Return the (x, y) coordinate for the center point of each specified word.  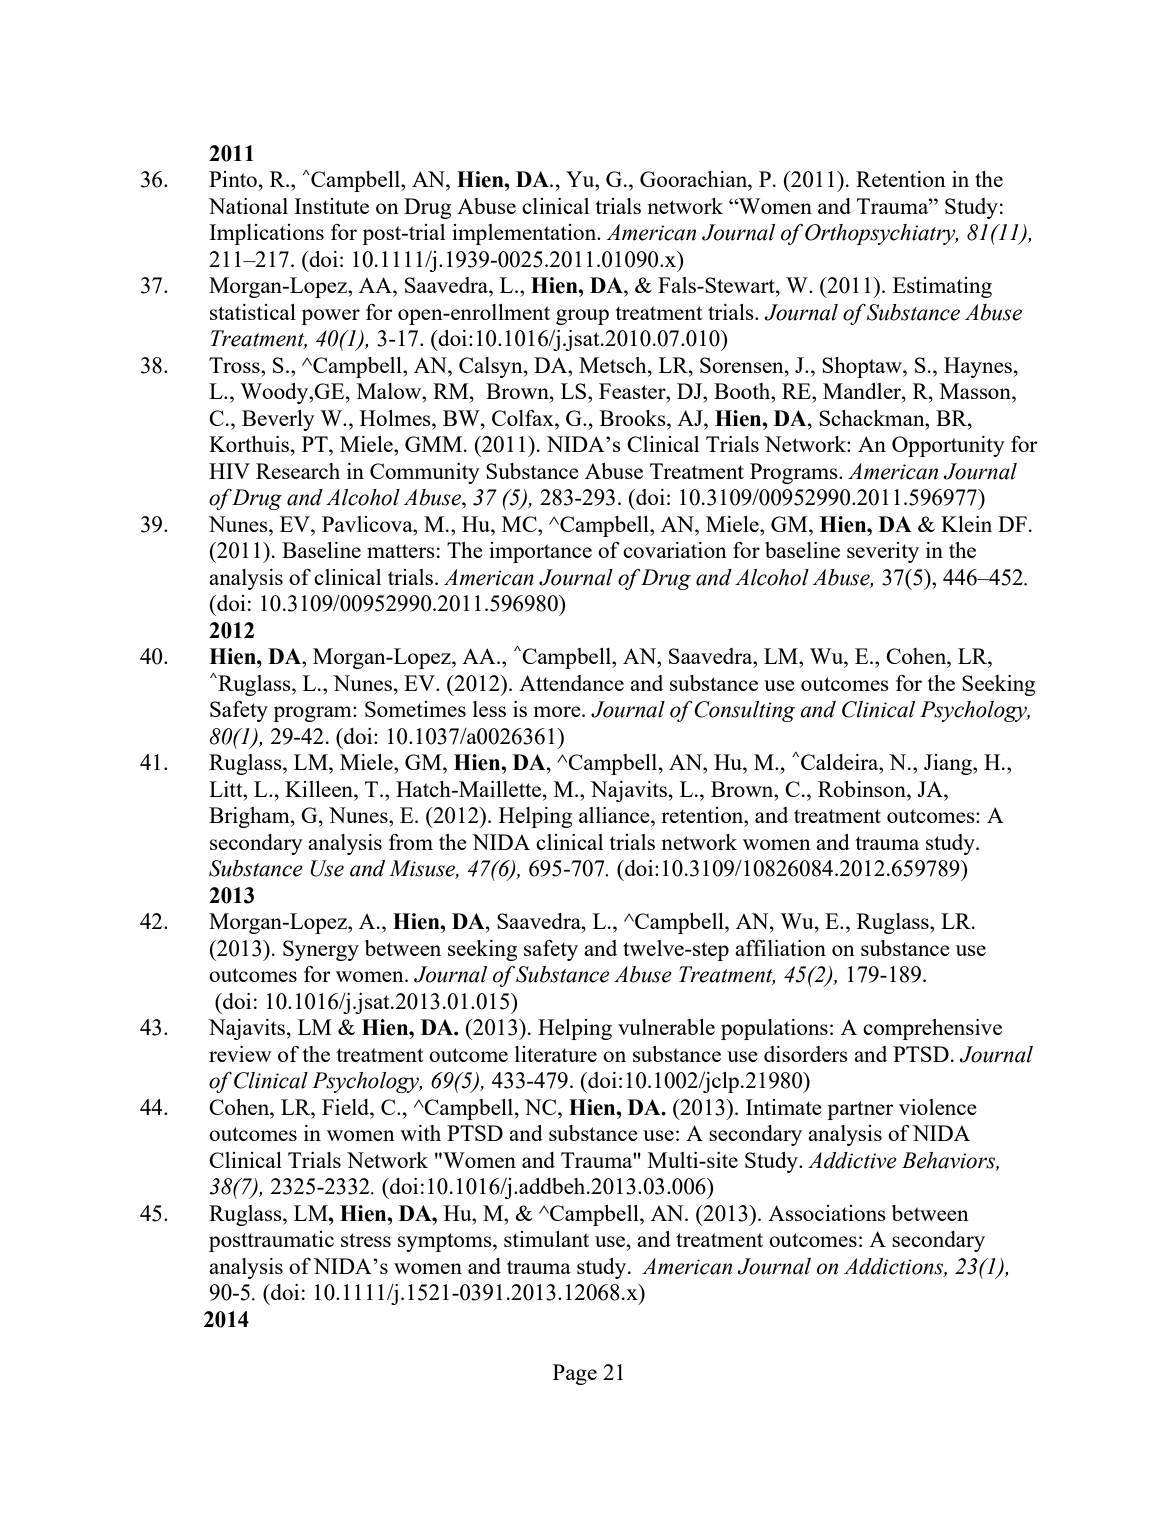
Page (575, 1374)
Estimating (942, 287)
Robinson (863, 789)
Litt (227, 789)
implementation (525, 234)
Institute (331, 206)
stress (366, 1240)
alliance (615, 815)
